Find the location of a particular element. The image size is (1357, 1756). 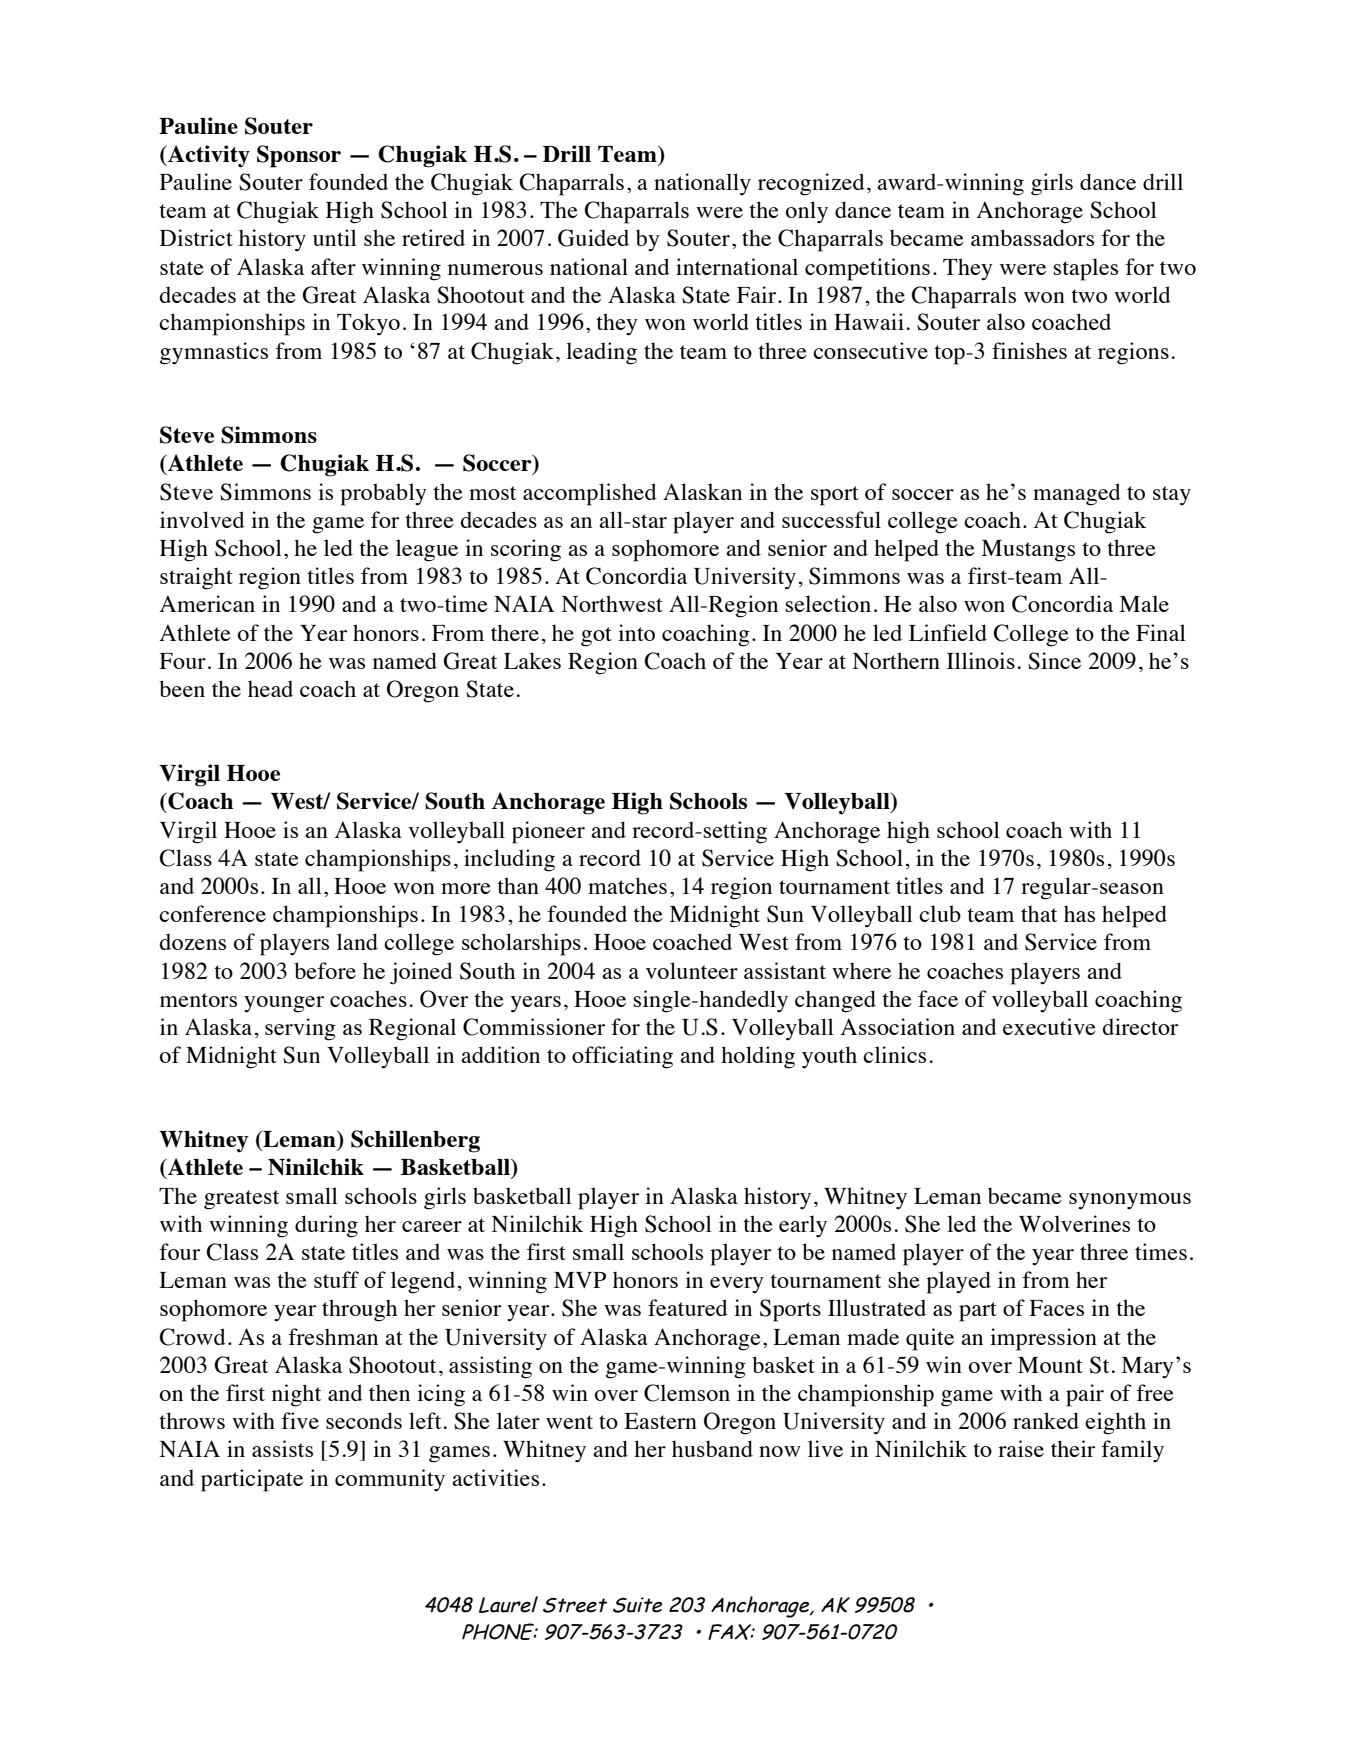

matches is located at coordinates (627, 885).
